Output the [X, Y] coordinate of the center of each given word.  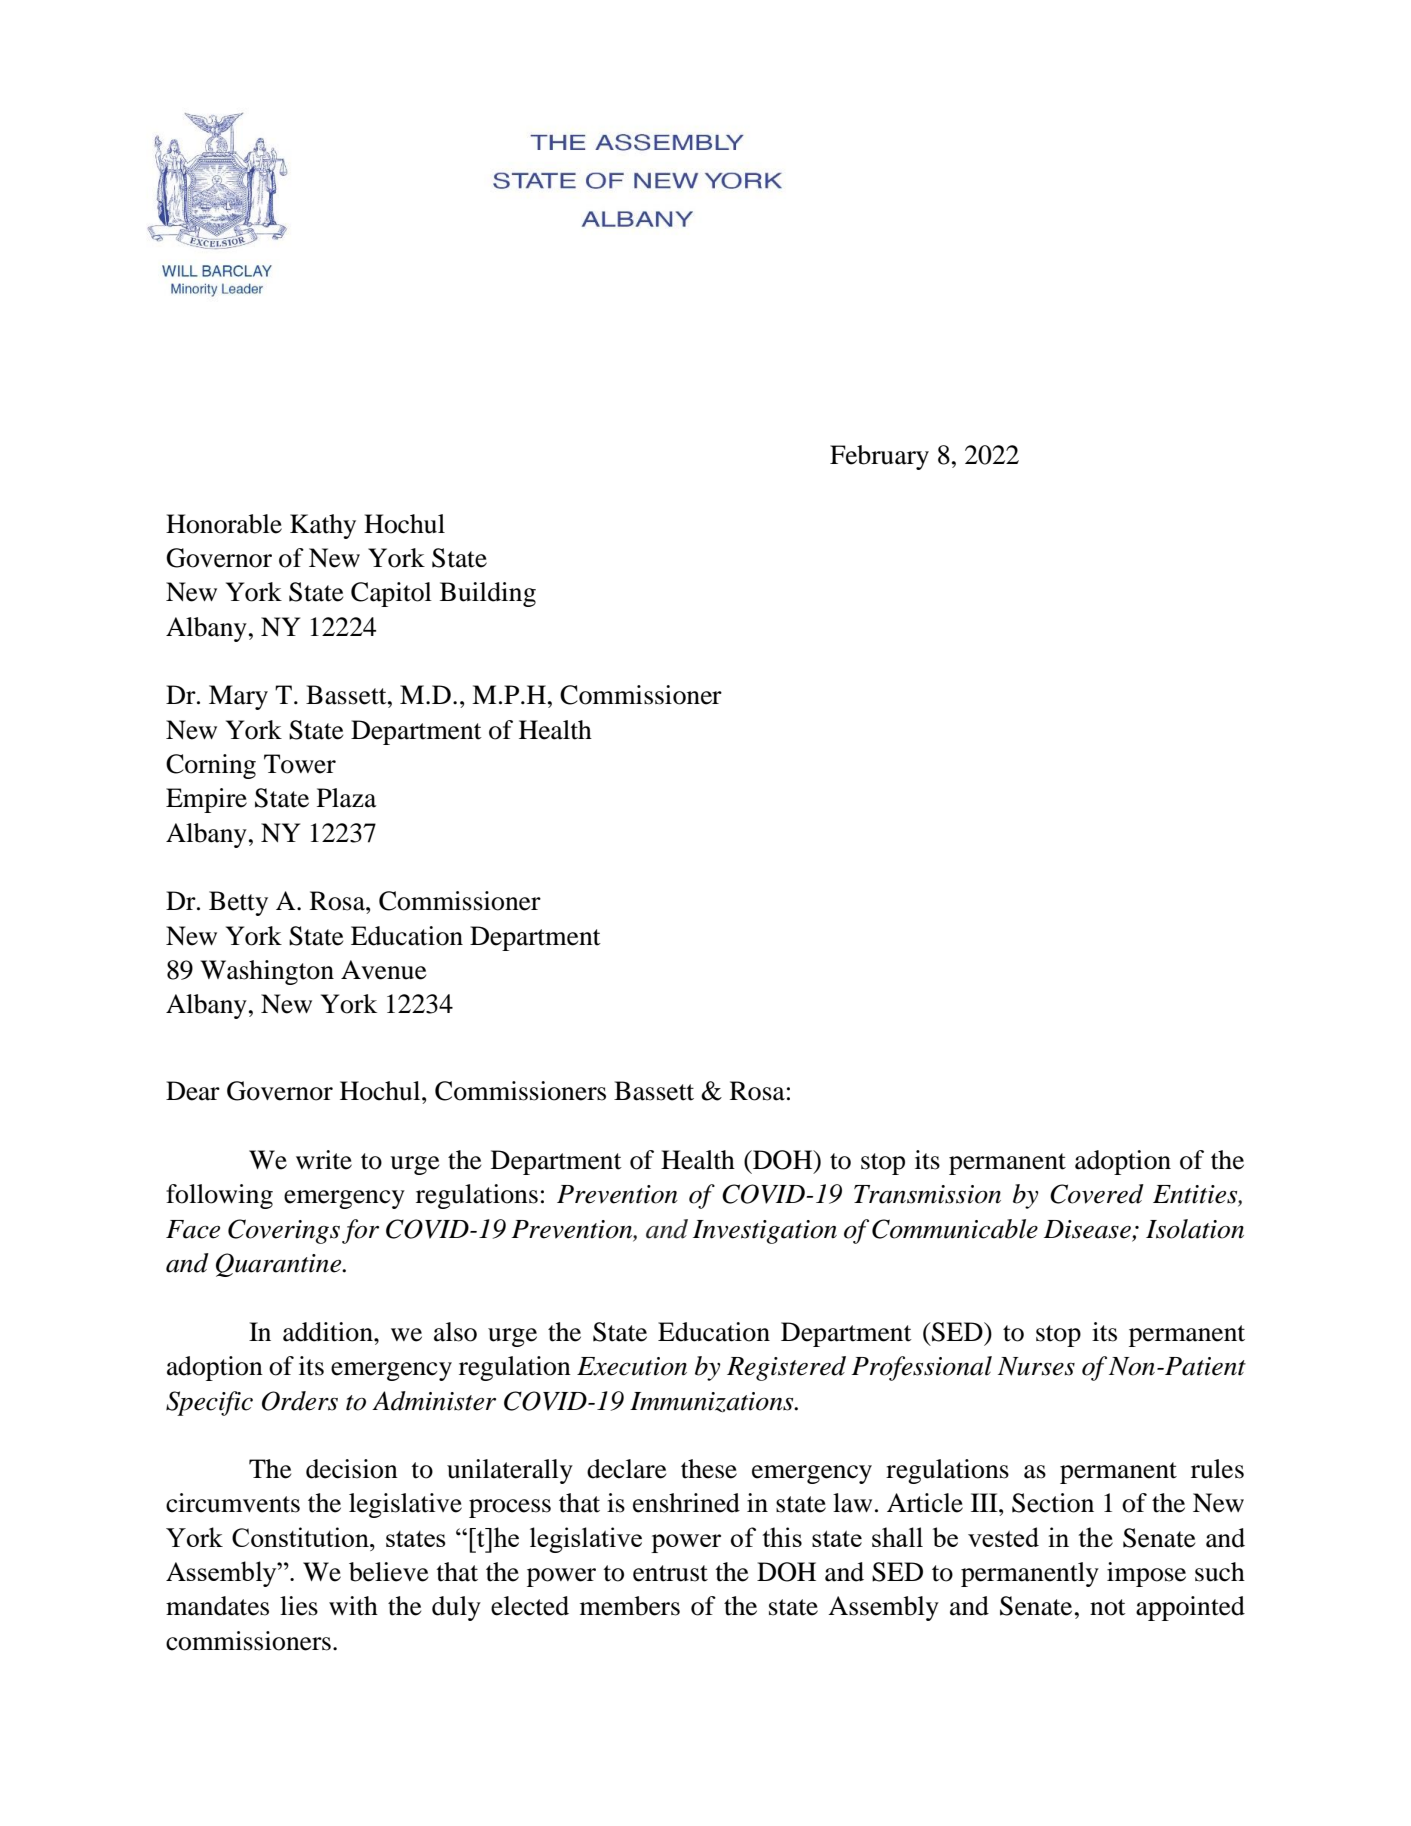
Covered [1097, 1194]
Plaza [347, 798]
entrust [670, 1573]
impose [1146, 1574]
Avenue [383, 970]
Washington [267, 972]
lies [299, 1606]
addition [329, 1332]
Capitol [391, 594]
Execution [632, 1366]
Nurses [1036, 1366]
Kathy [323, 526]
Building [488, 594]
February [879, 457]
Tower [300, 764]
